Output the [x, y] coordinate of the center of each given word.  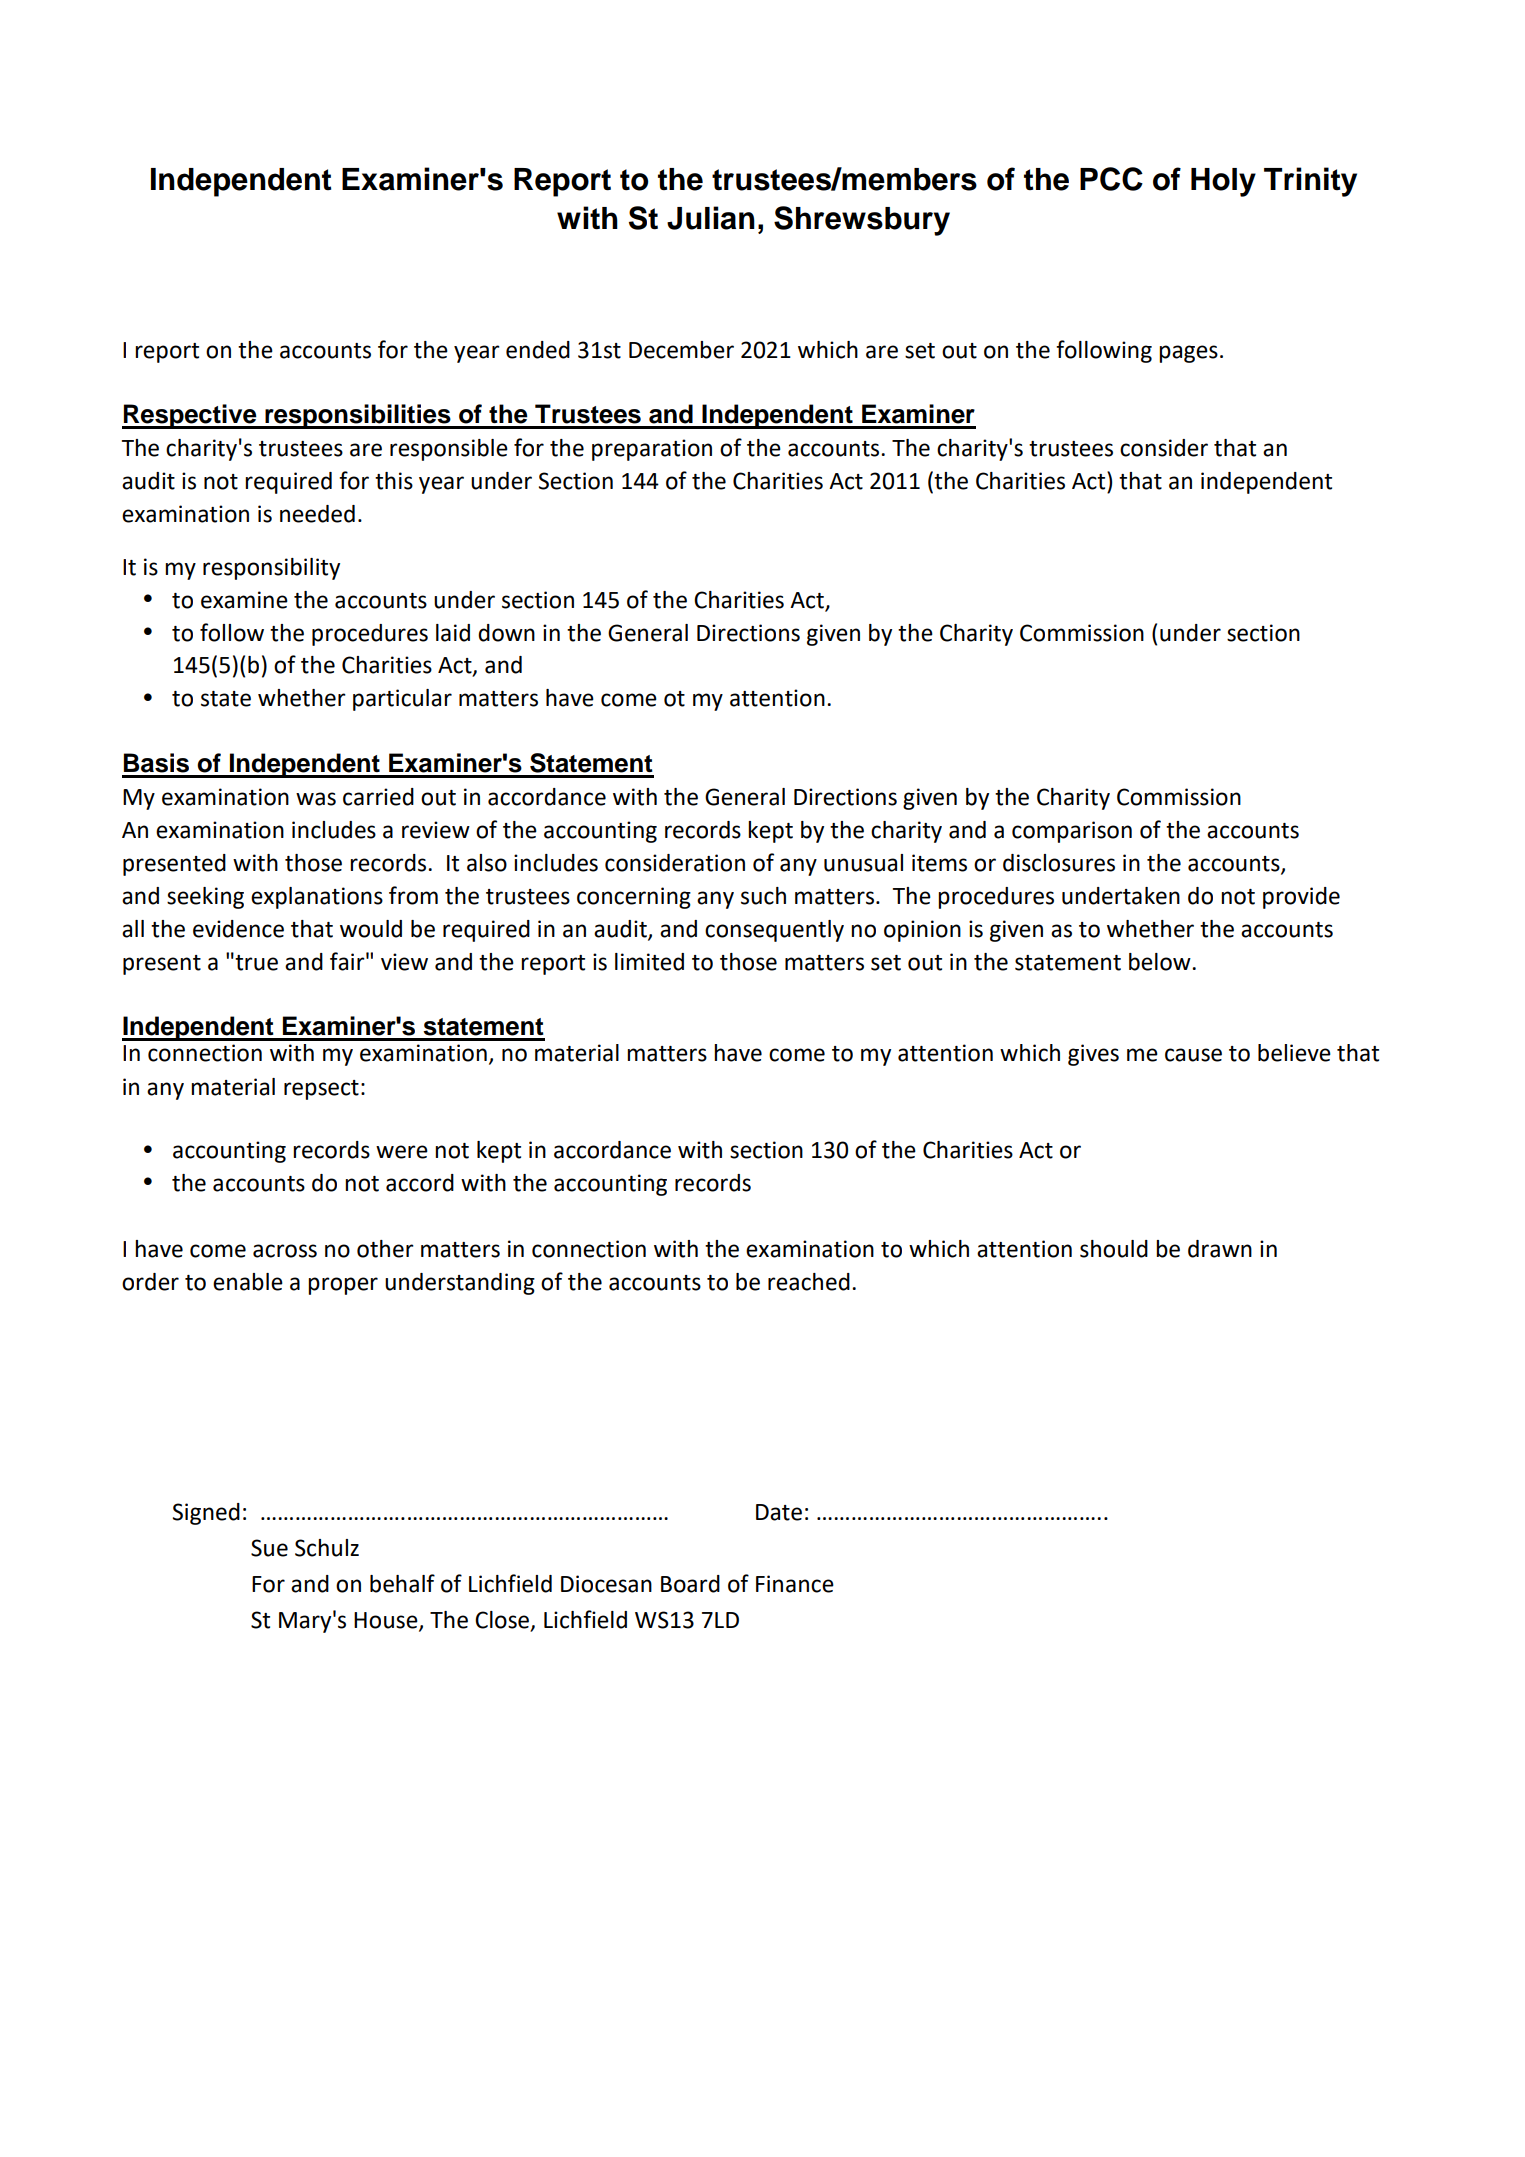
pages [1188, 354]
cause [1193, 1055]
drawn [1220, 1249]
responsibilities [358, 416]
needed [317, 514]
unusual [863, 863]
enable [248, 1282]
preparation [652, 450]
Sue [269, 1548]
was [316, 799]
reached [809, 1282]
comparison [1072, 832]
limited [649, 962]
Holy [1223, 182]
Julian [711, 218]
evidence [238, 929]
